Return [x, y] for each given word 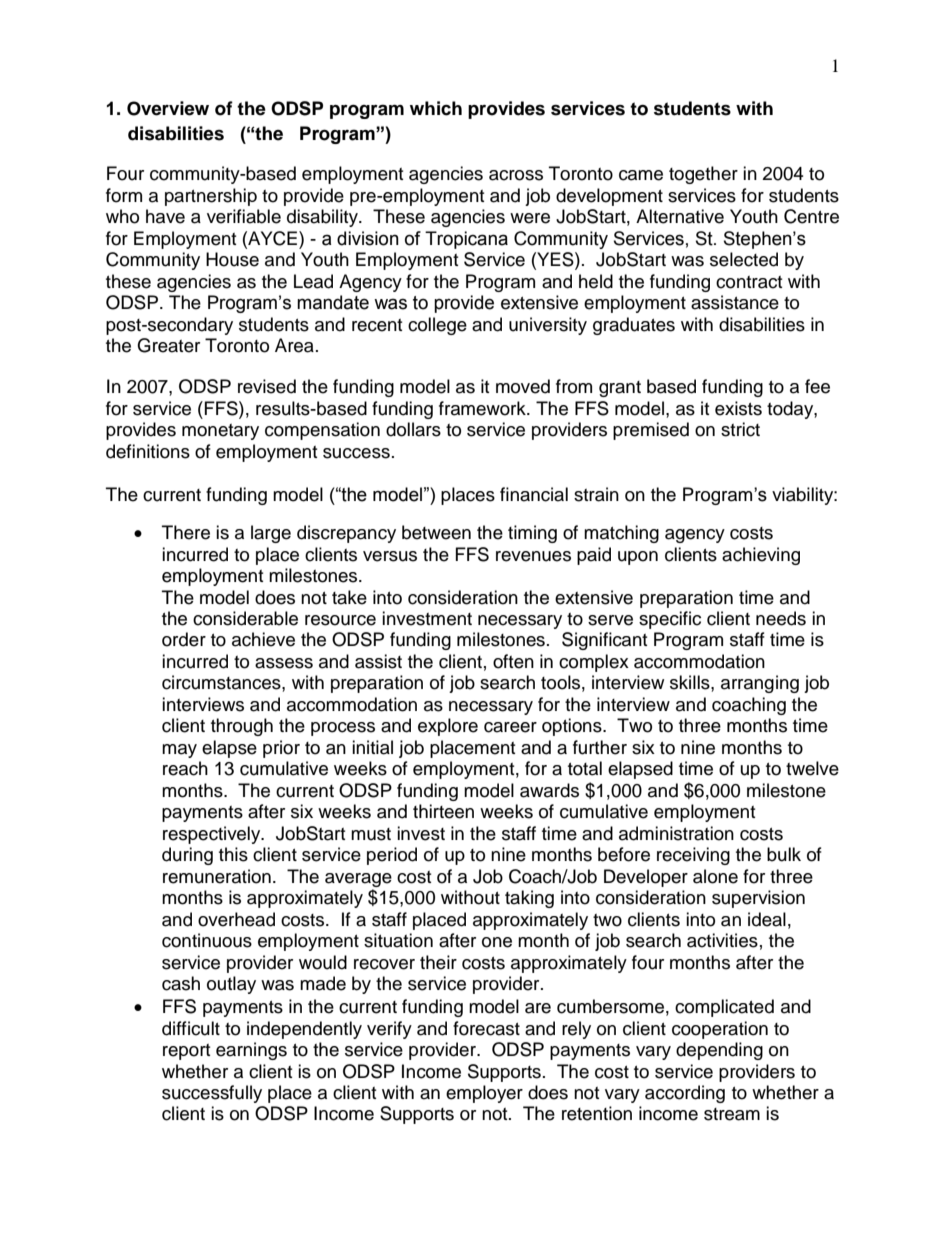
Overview [168, 108]
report [186, 1052]
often [513, 661]
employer [484, 1094]
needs [781, 618]
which [436, 108]
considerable [245, 618]
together [703, 175]
